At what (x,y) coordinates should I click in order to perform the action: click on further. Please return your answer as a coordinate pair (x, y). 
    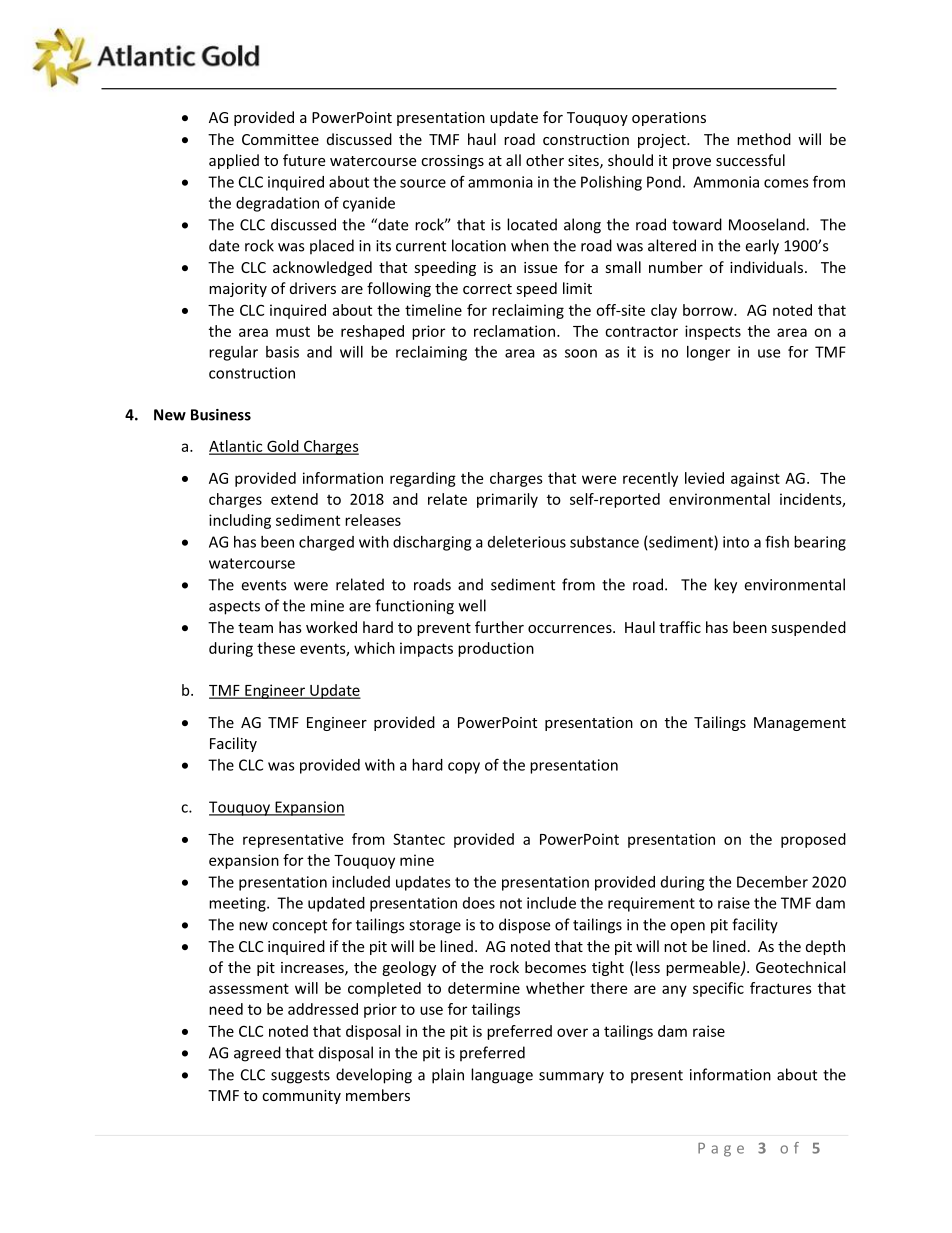
    Looking at the image, I should click on (499, 627).
